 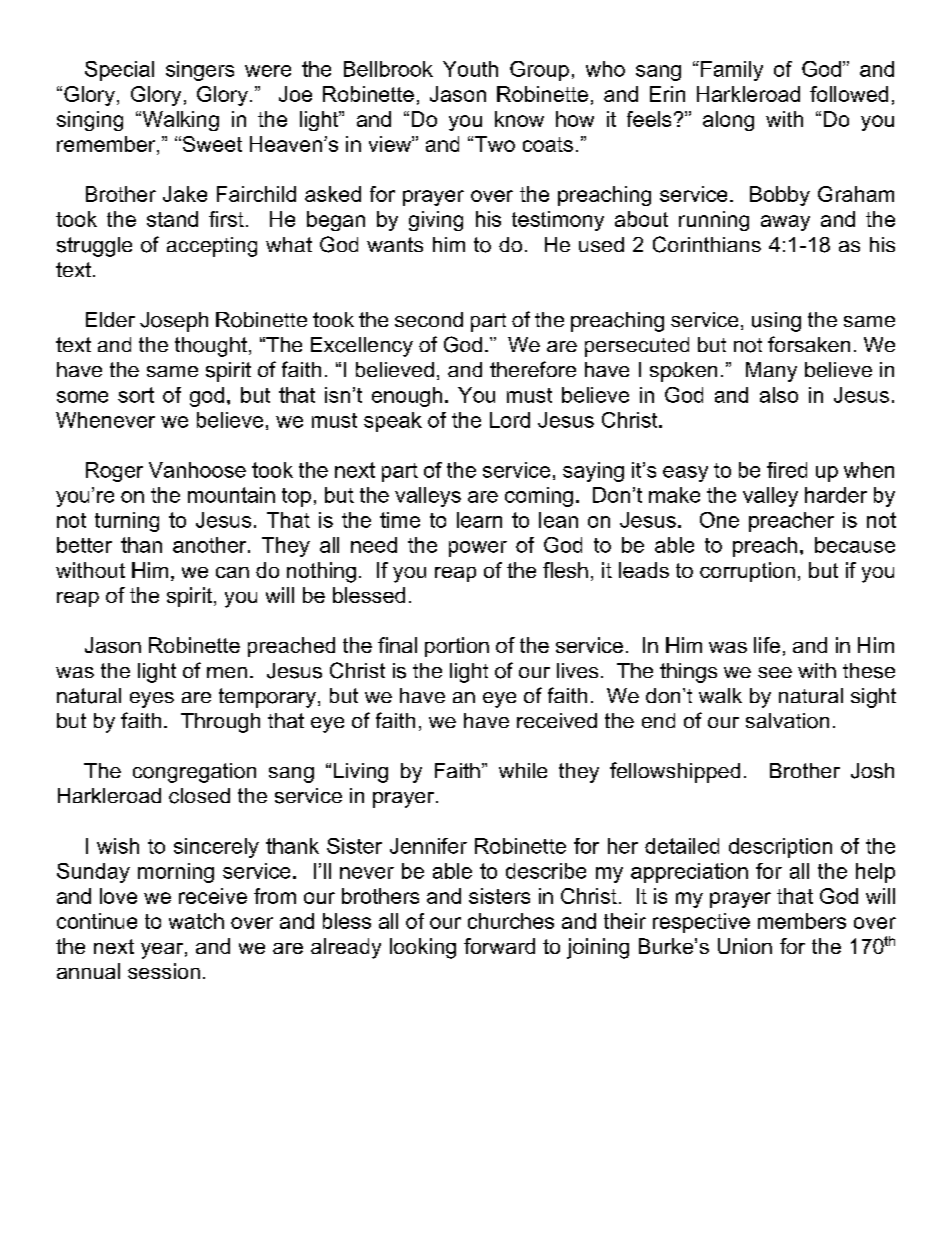 I want to click on sort, so click(x=136, y=395).
